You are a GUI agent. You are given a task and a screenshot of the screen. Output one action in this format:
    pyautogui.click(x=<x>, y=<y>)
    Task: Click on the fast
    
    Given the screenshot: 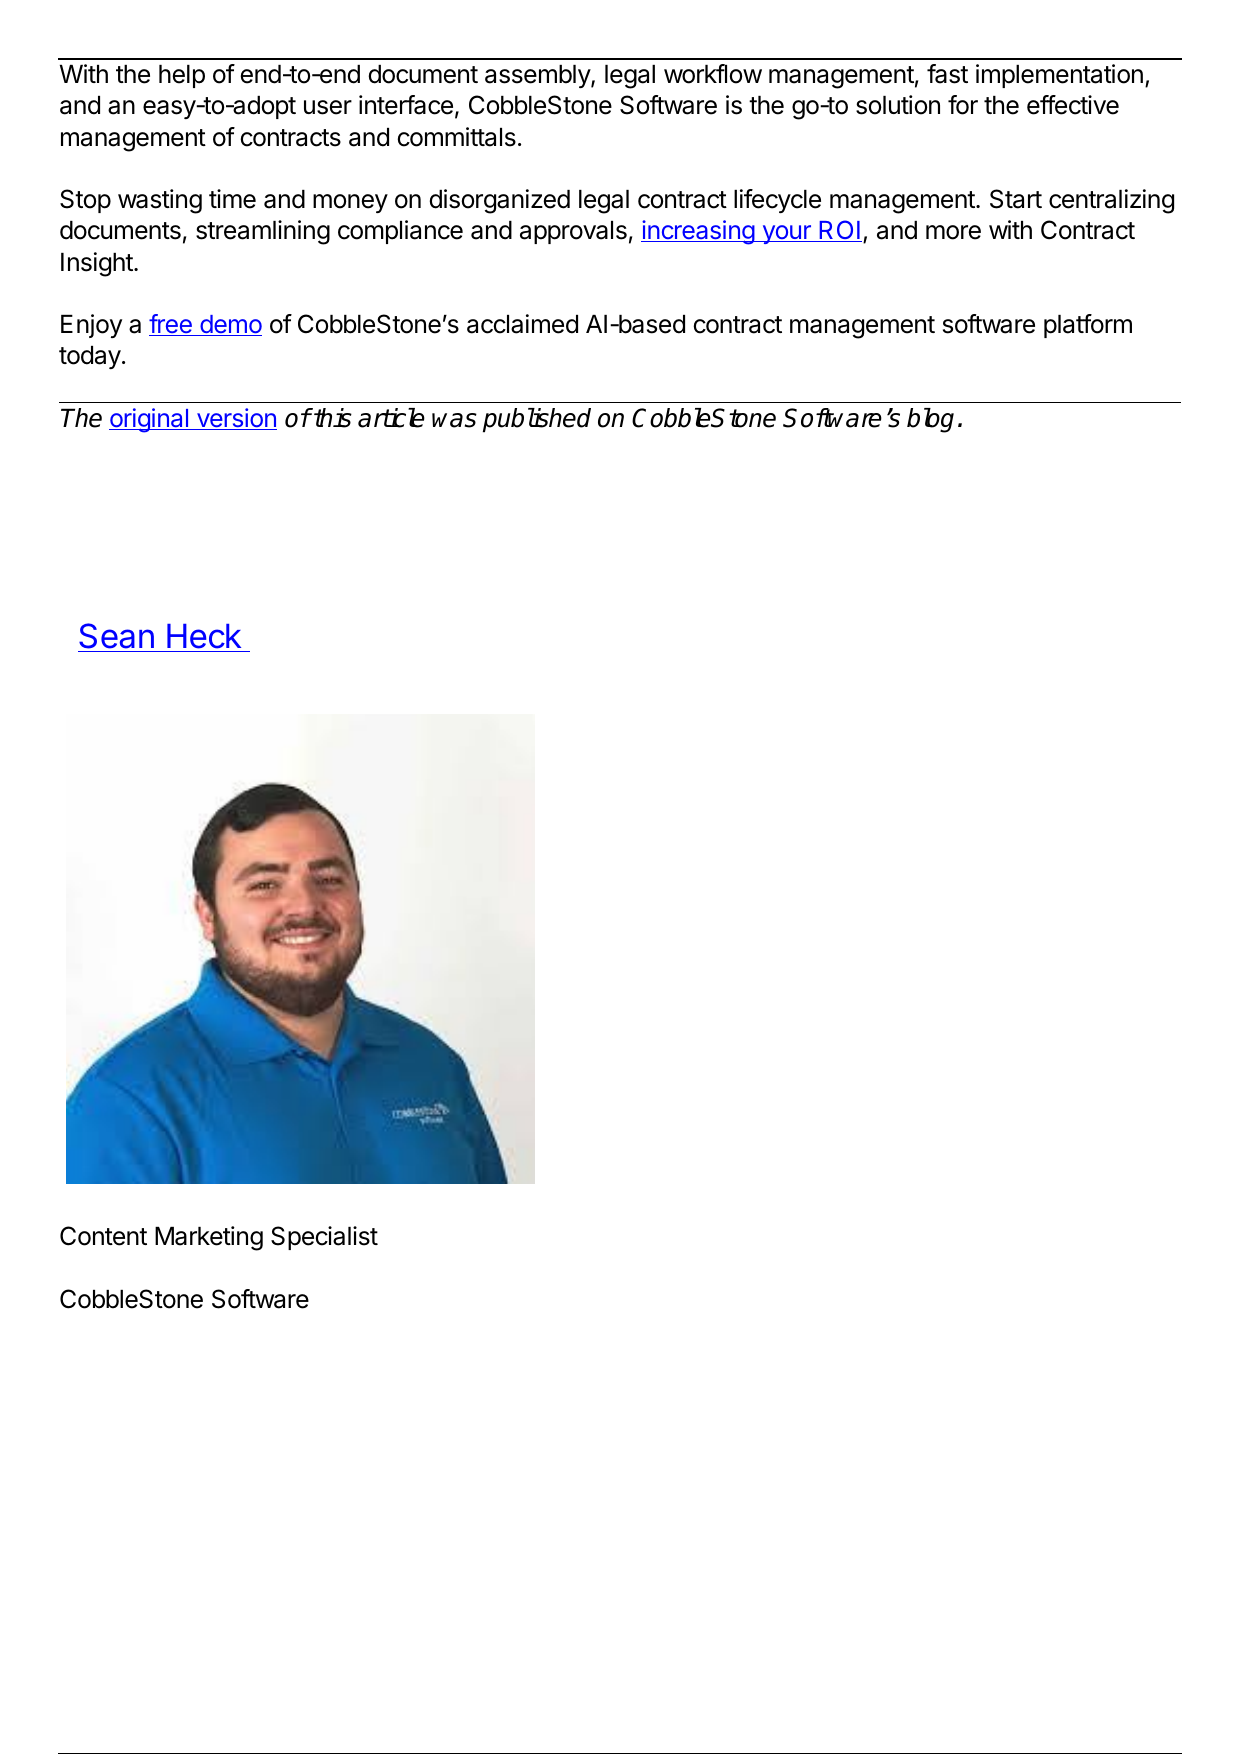 What is the action you would take?
    pyautogui.click(x=947, y=74)
